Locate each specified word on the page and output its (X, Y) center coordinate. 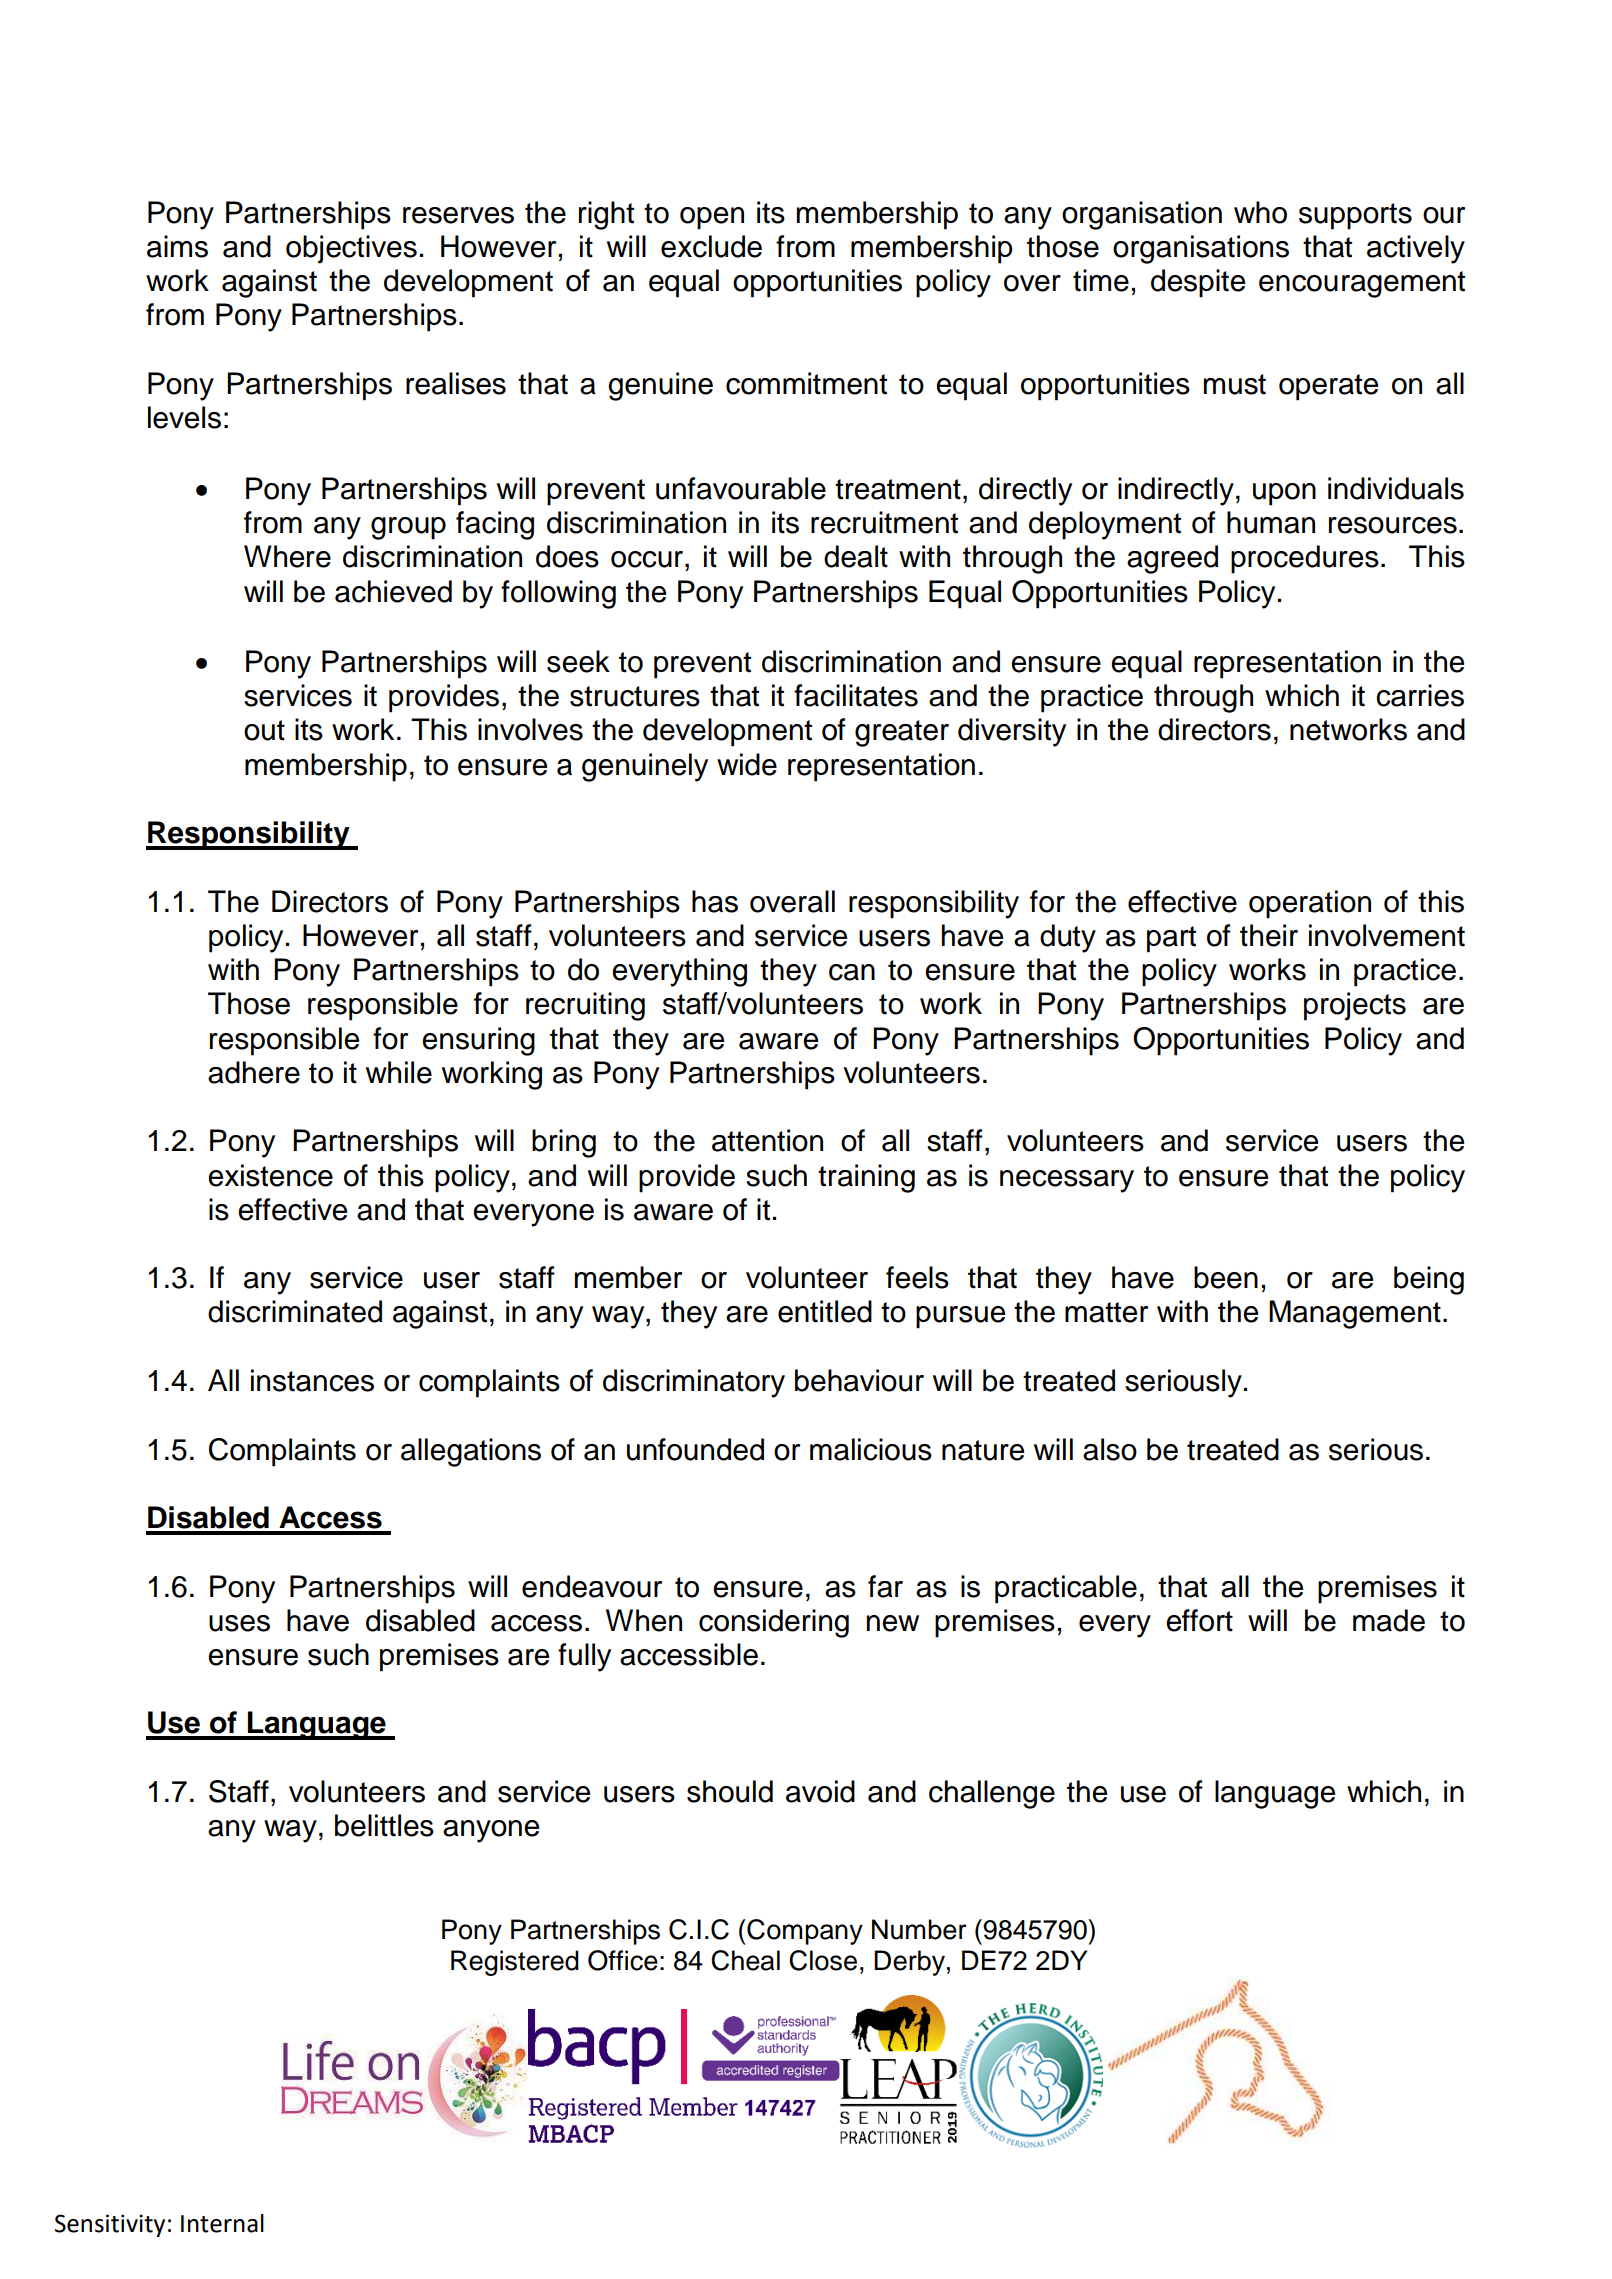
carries (1420, 695)
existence (270, 1175)
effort (1199, 1620)
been (1226, 1277)
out (264, 730)
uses (239, 1623)
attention (767, 1140)
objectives (351, 249)
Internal (222, 2223)
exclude (711, 246)
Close (823, 1960)
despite (1198, 283)
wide (747, 764)
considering (774, 1623)
